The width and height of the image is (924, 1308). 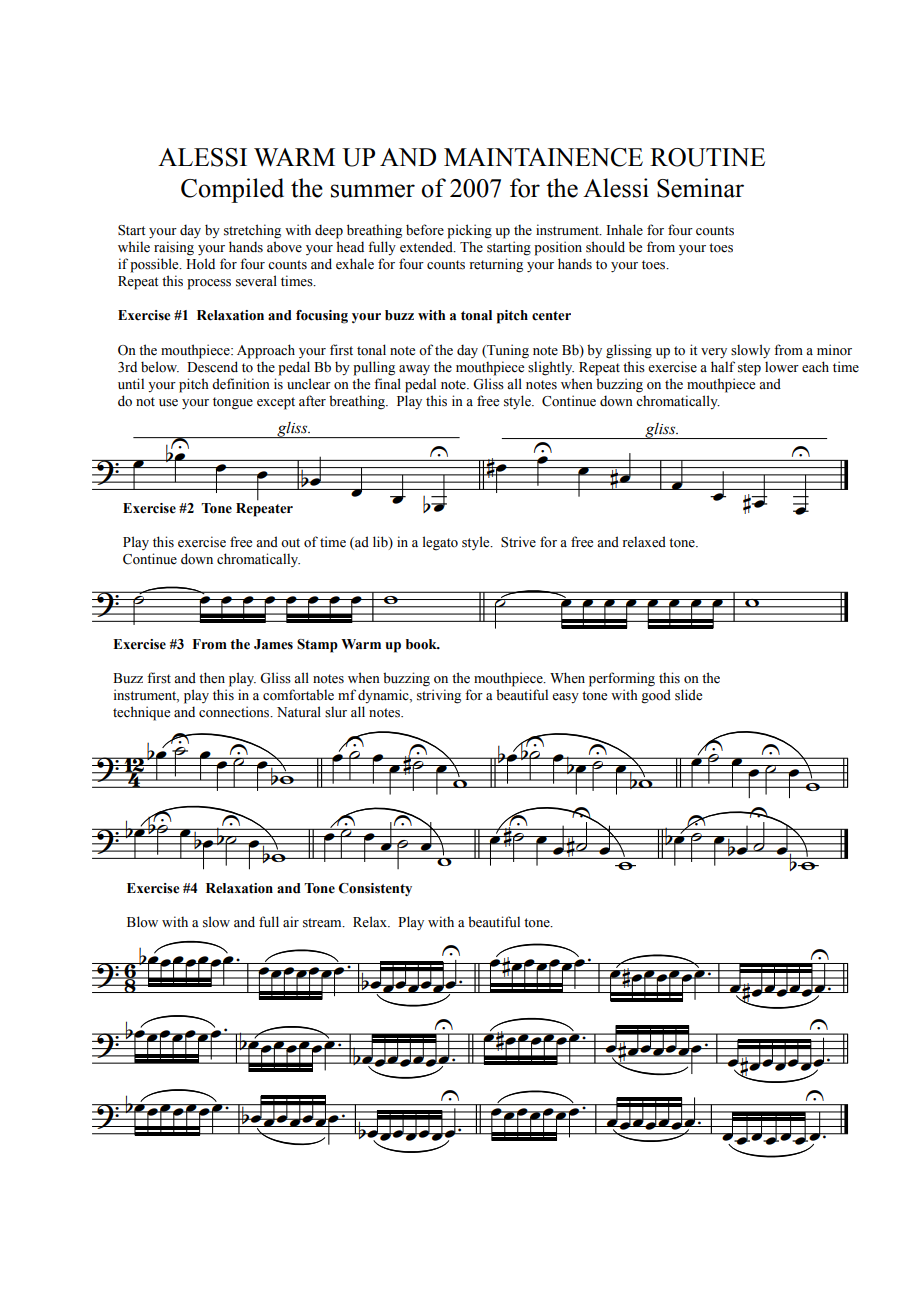 What do you see at coordinates (235, 712) in the image?
I see `connections` at bounding box center [235, 712].
